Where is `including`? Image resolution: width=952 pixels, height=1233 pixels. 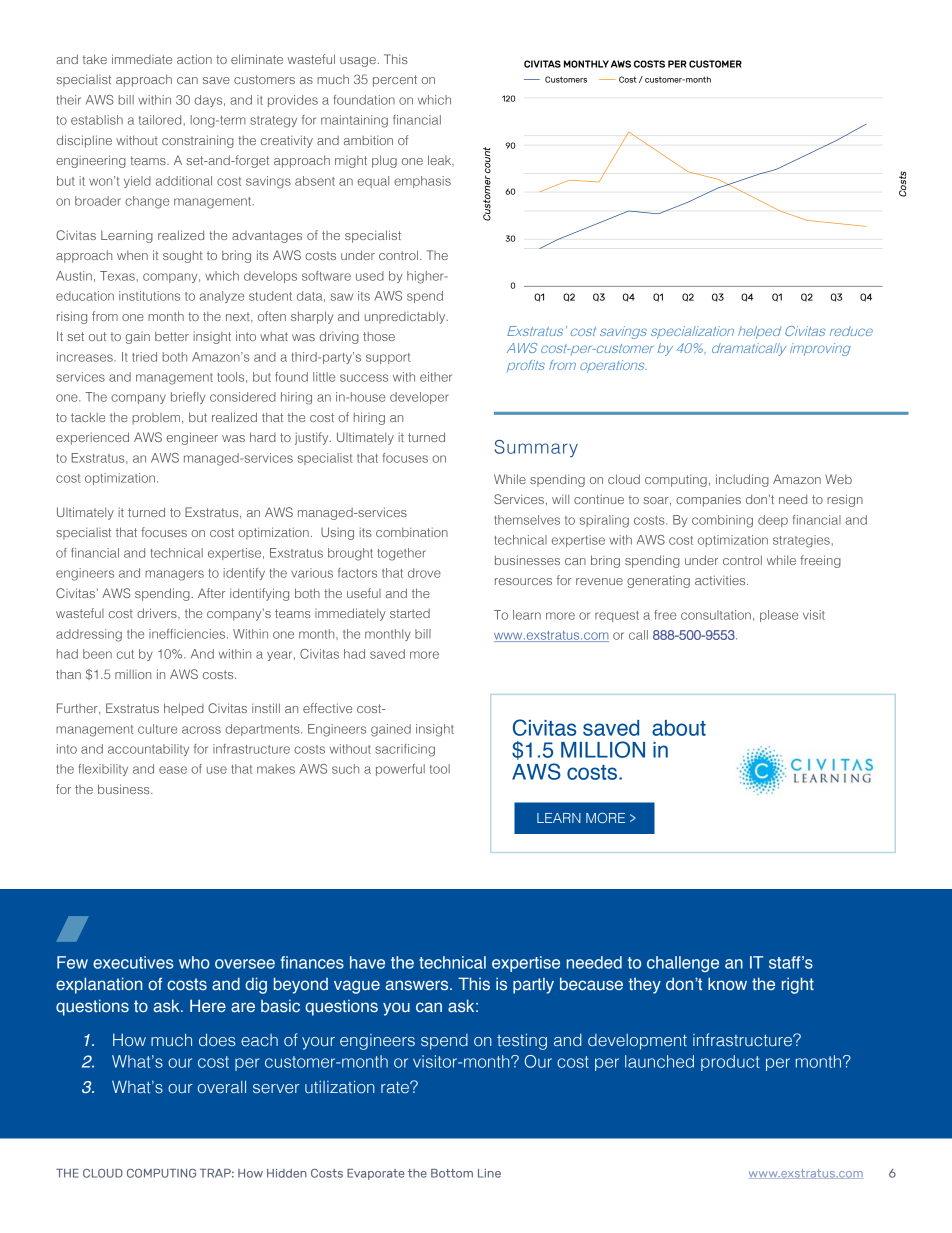
including is located at coordinates (742, 480).
